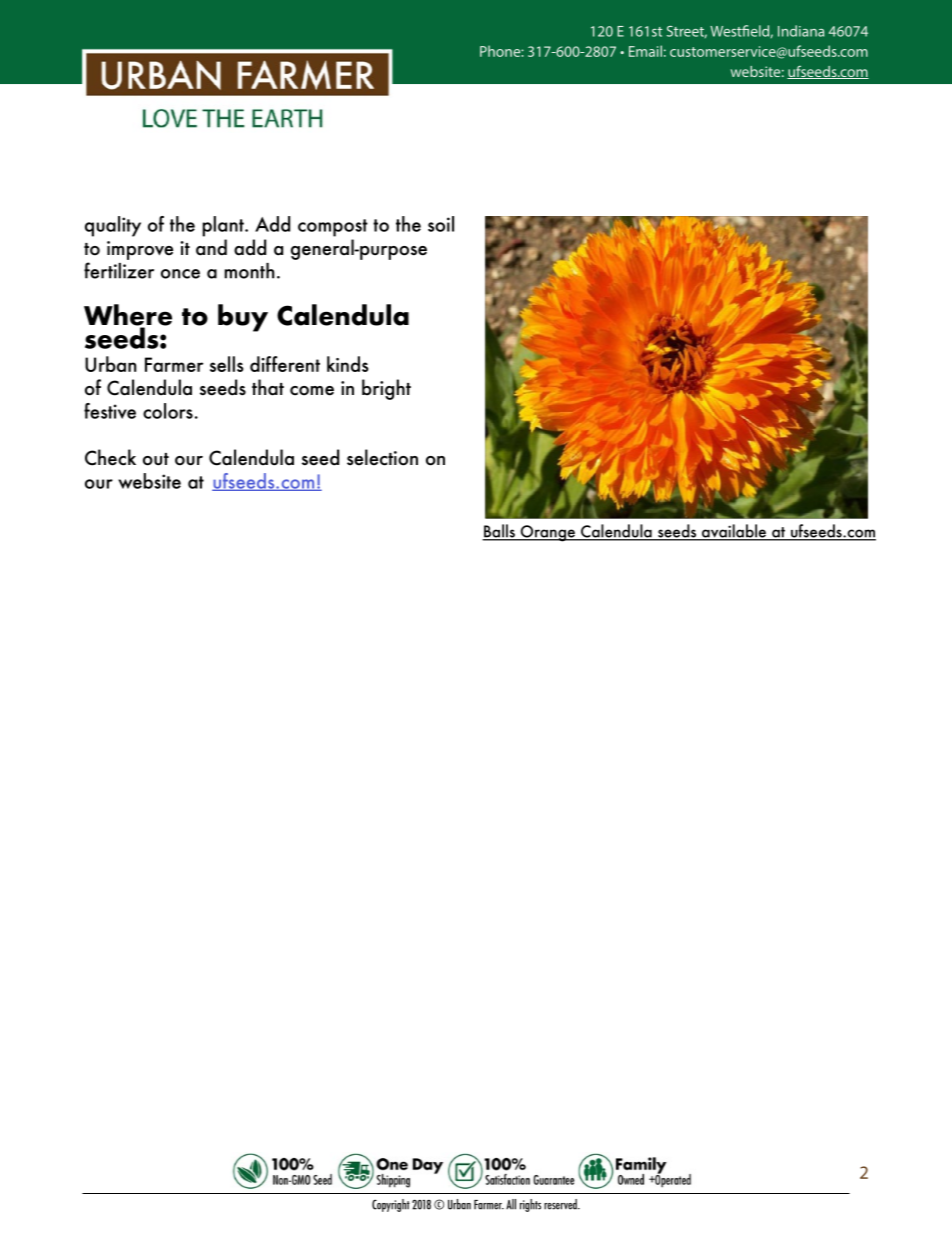 This screenshot has width=952, height=1233. I want to click on available, so click(734, 532).
